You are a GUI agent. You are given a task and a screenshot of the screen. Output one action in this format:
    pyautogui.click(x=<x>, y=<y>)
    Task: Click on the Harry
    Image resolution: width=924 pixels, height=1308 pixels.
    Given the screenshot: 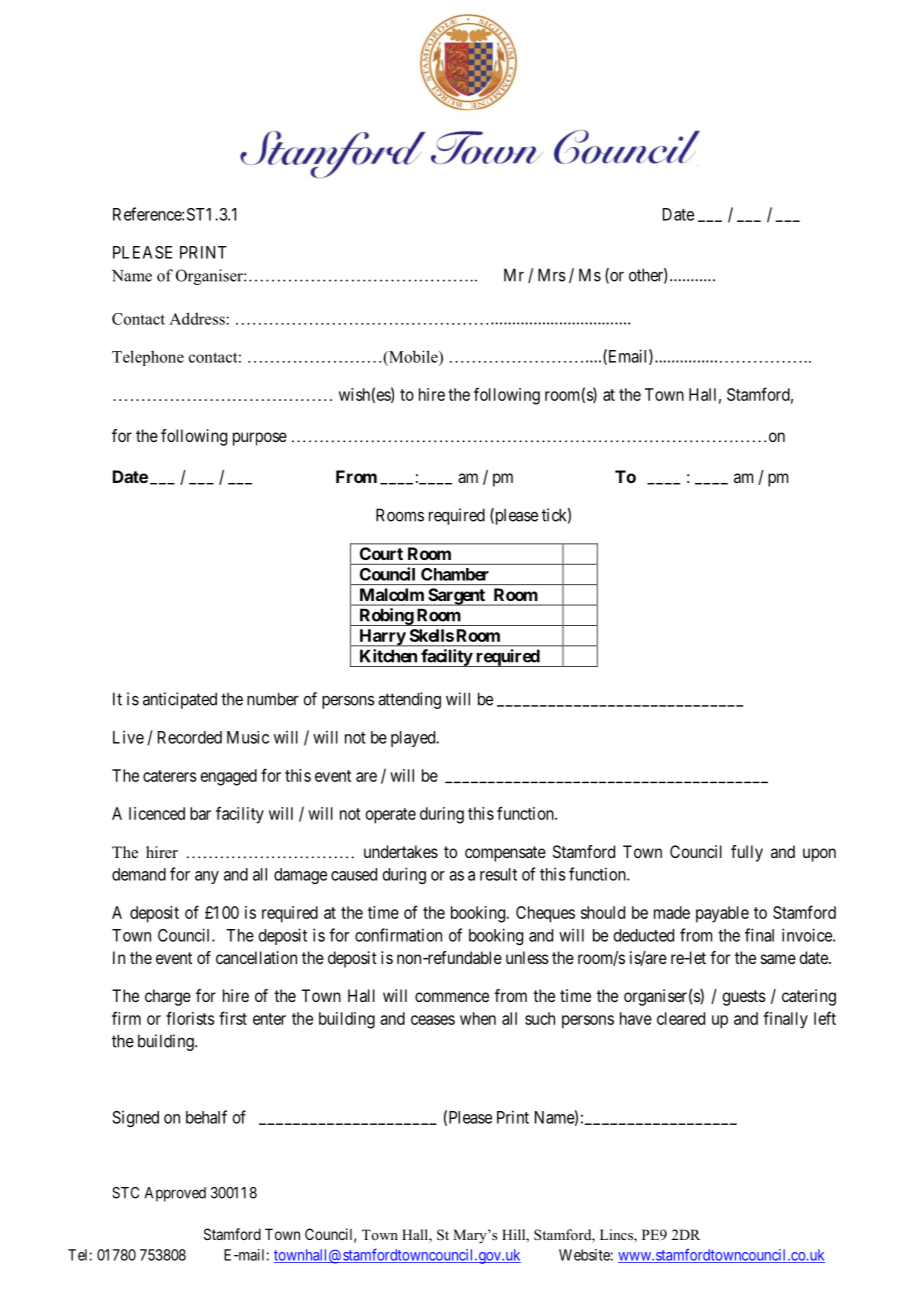 What is the action you would take?
    pyautogui.click(x=382, y=638)
